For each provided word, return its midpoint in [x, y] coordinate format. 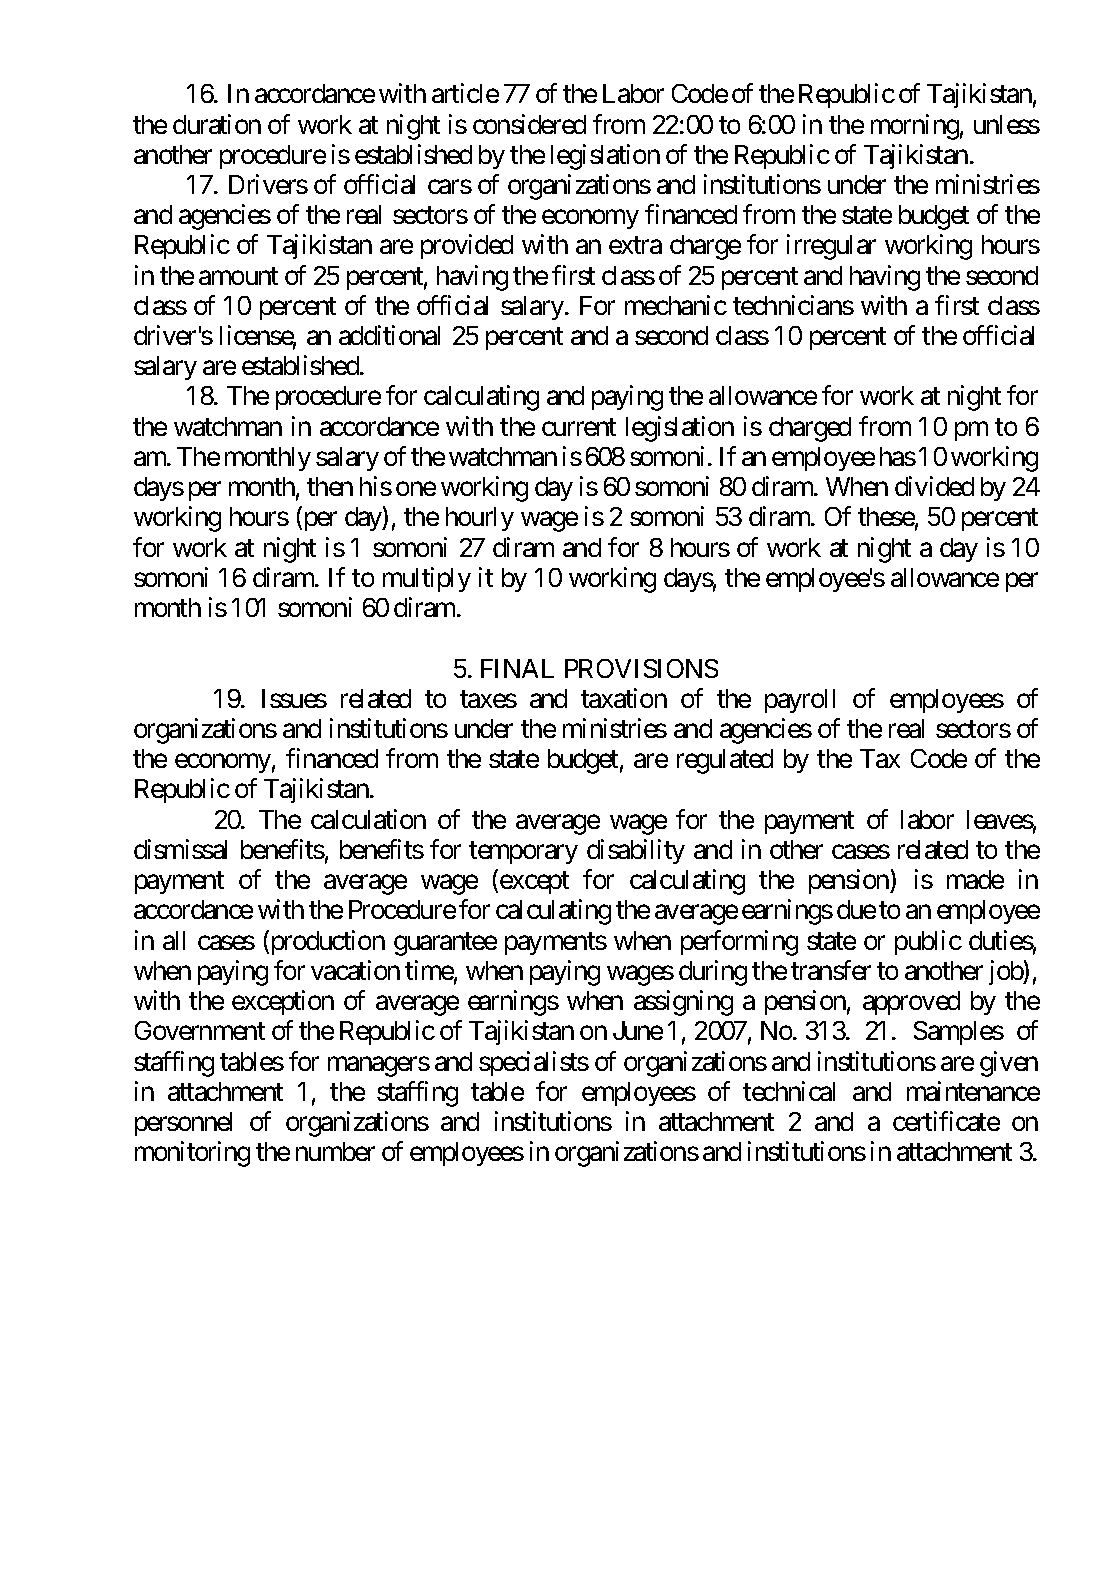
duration [217, 124]
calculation [368, 819]
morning [915, 127]
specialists [534, 1063]
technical [789, 1091]
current [579, 427]
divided [934, 486]
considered [529, 124]
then [330, 486]
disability [636, 851]
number [335, 1151]
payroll [800, 701]
